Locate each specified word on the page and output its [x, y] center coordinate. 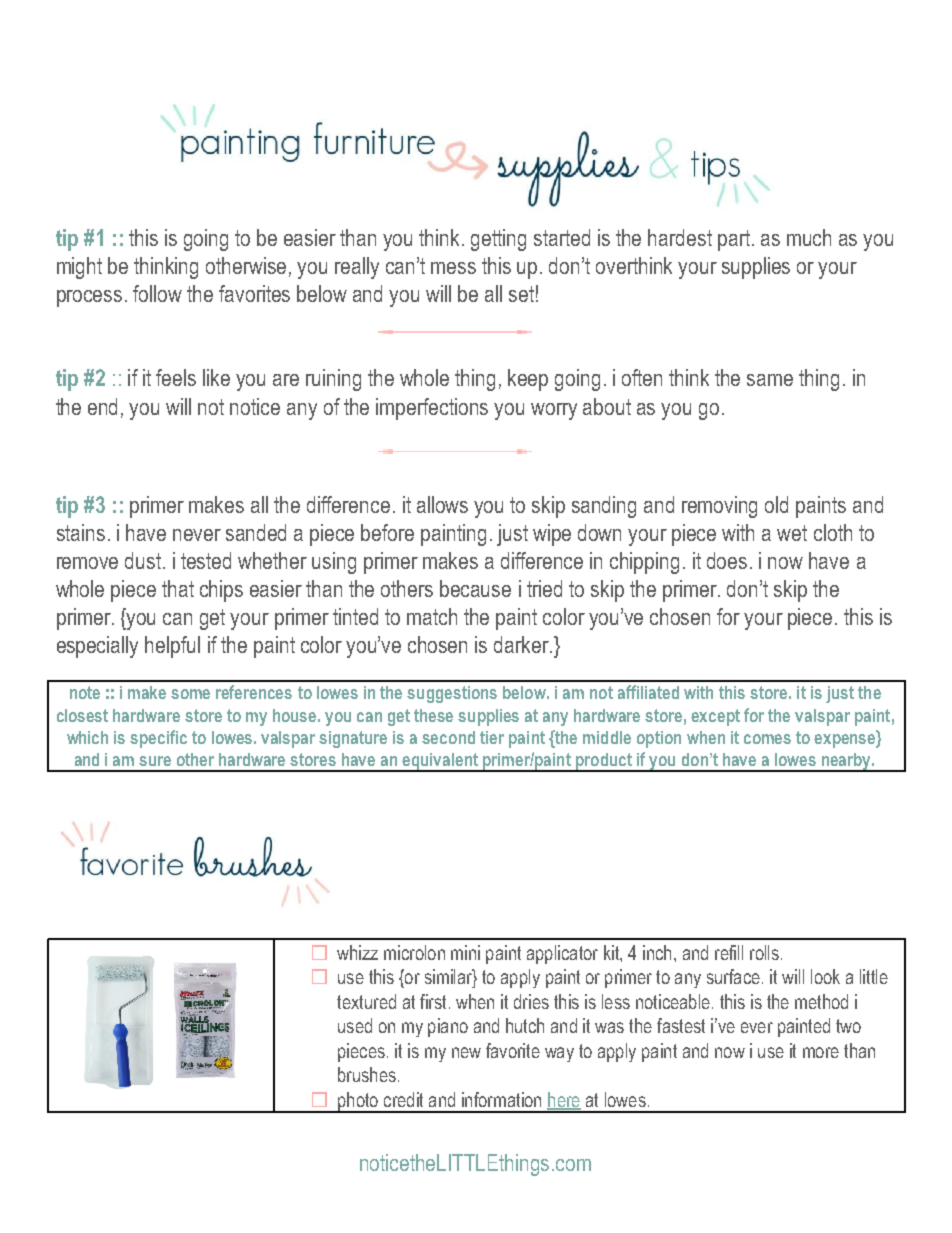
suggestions [452, 694]
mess [453, 268]
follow [157, 293]
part [735, 240]
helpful [172, 647]
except [715, 717]
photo [358, 1102]
